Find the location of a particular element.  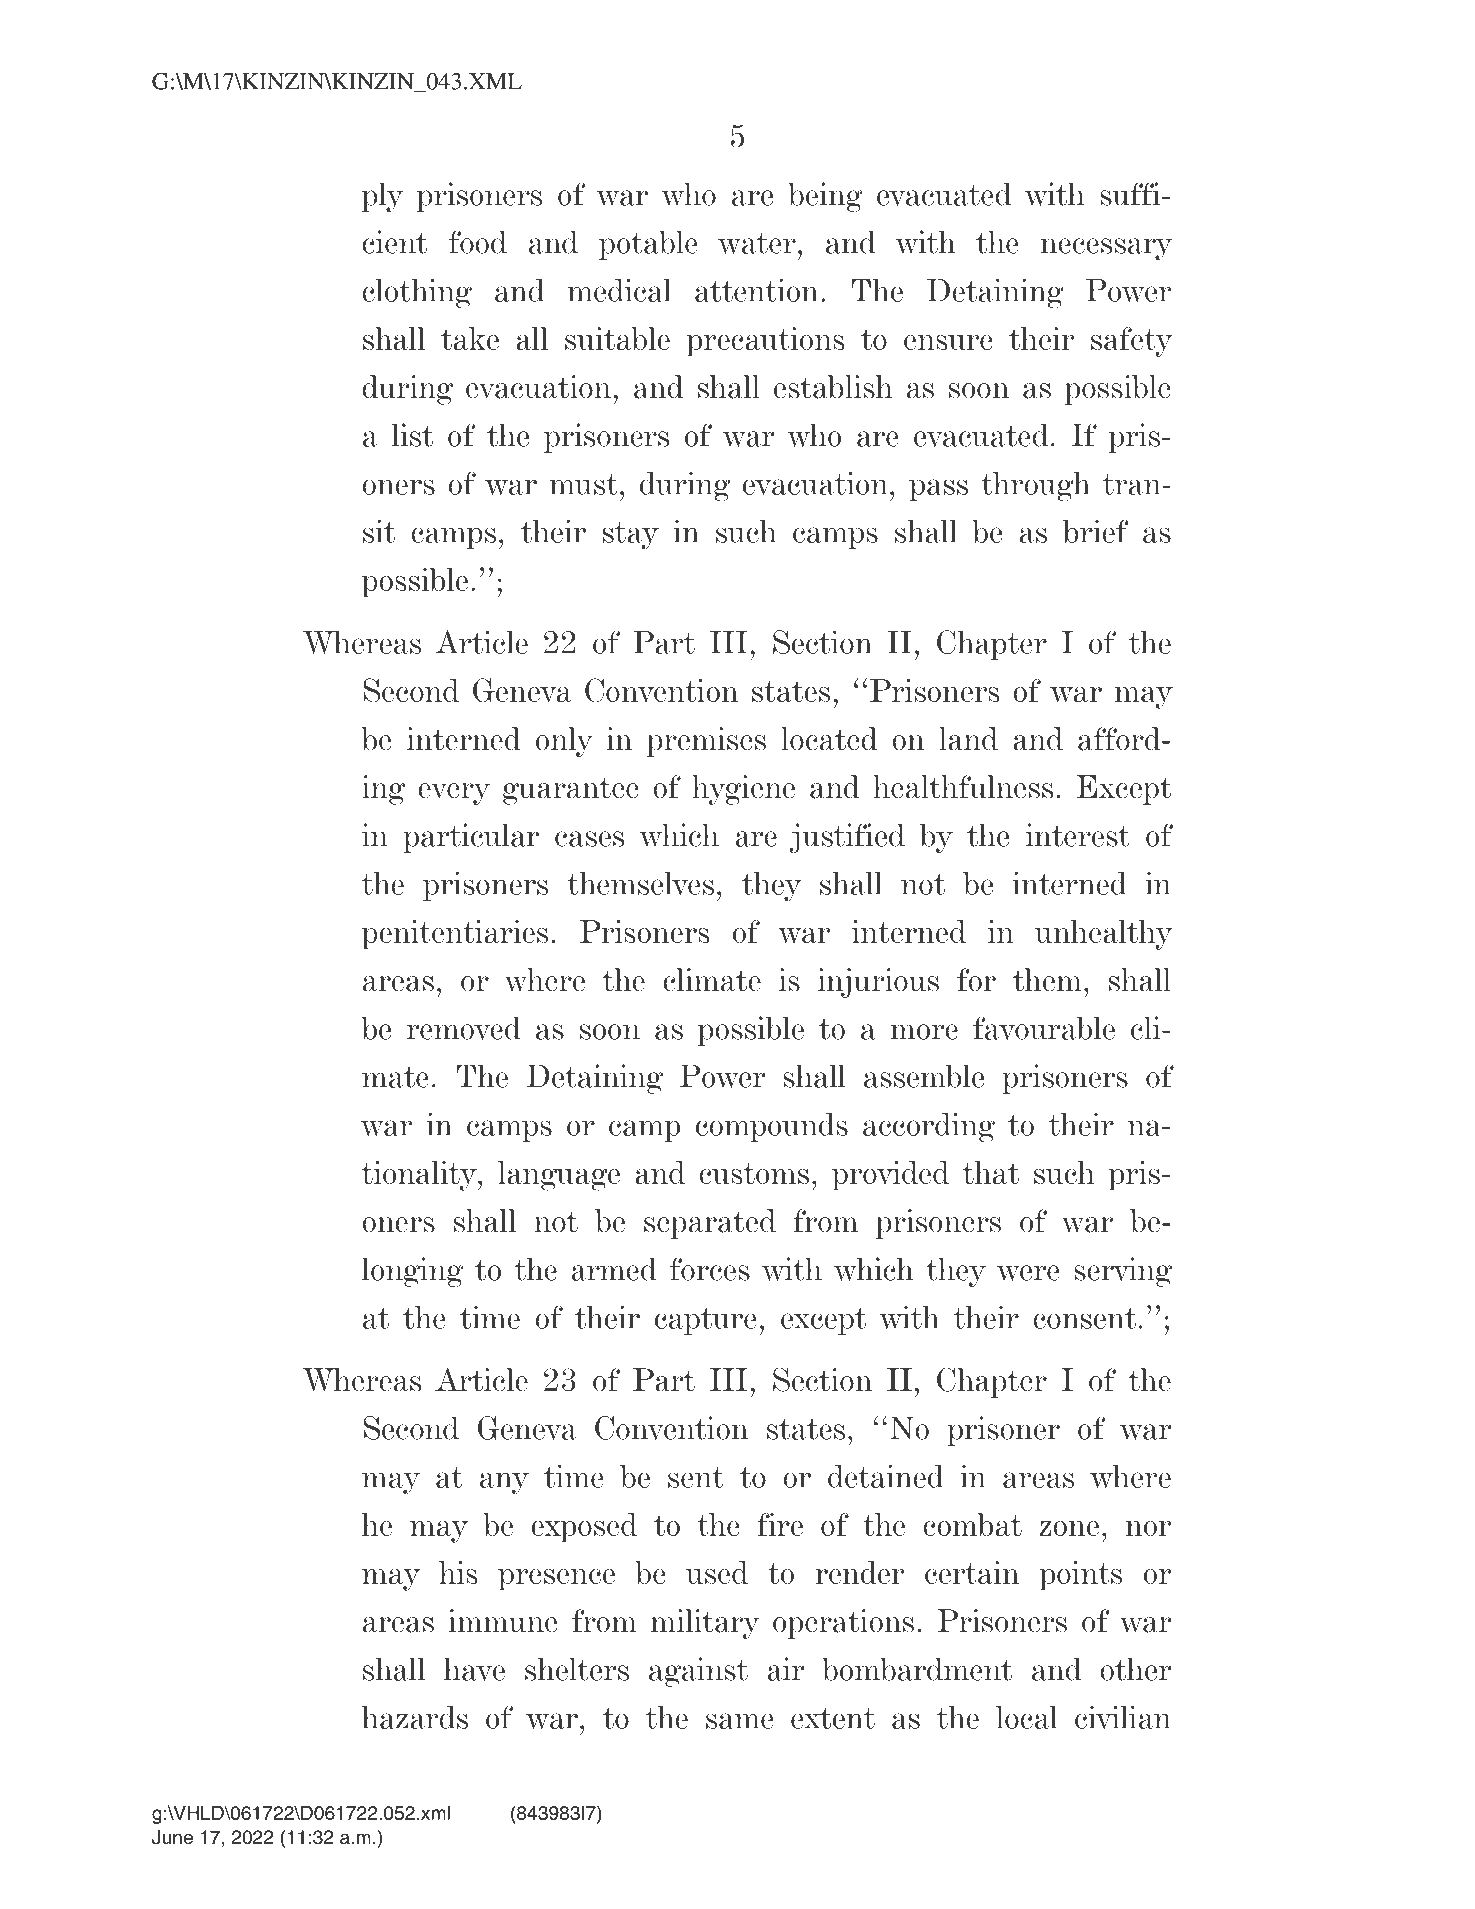

necessary is located at coordinates (1106, 249).
